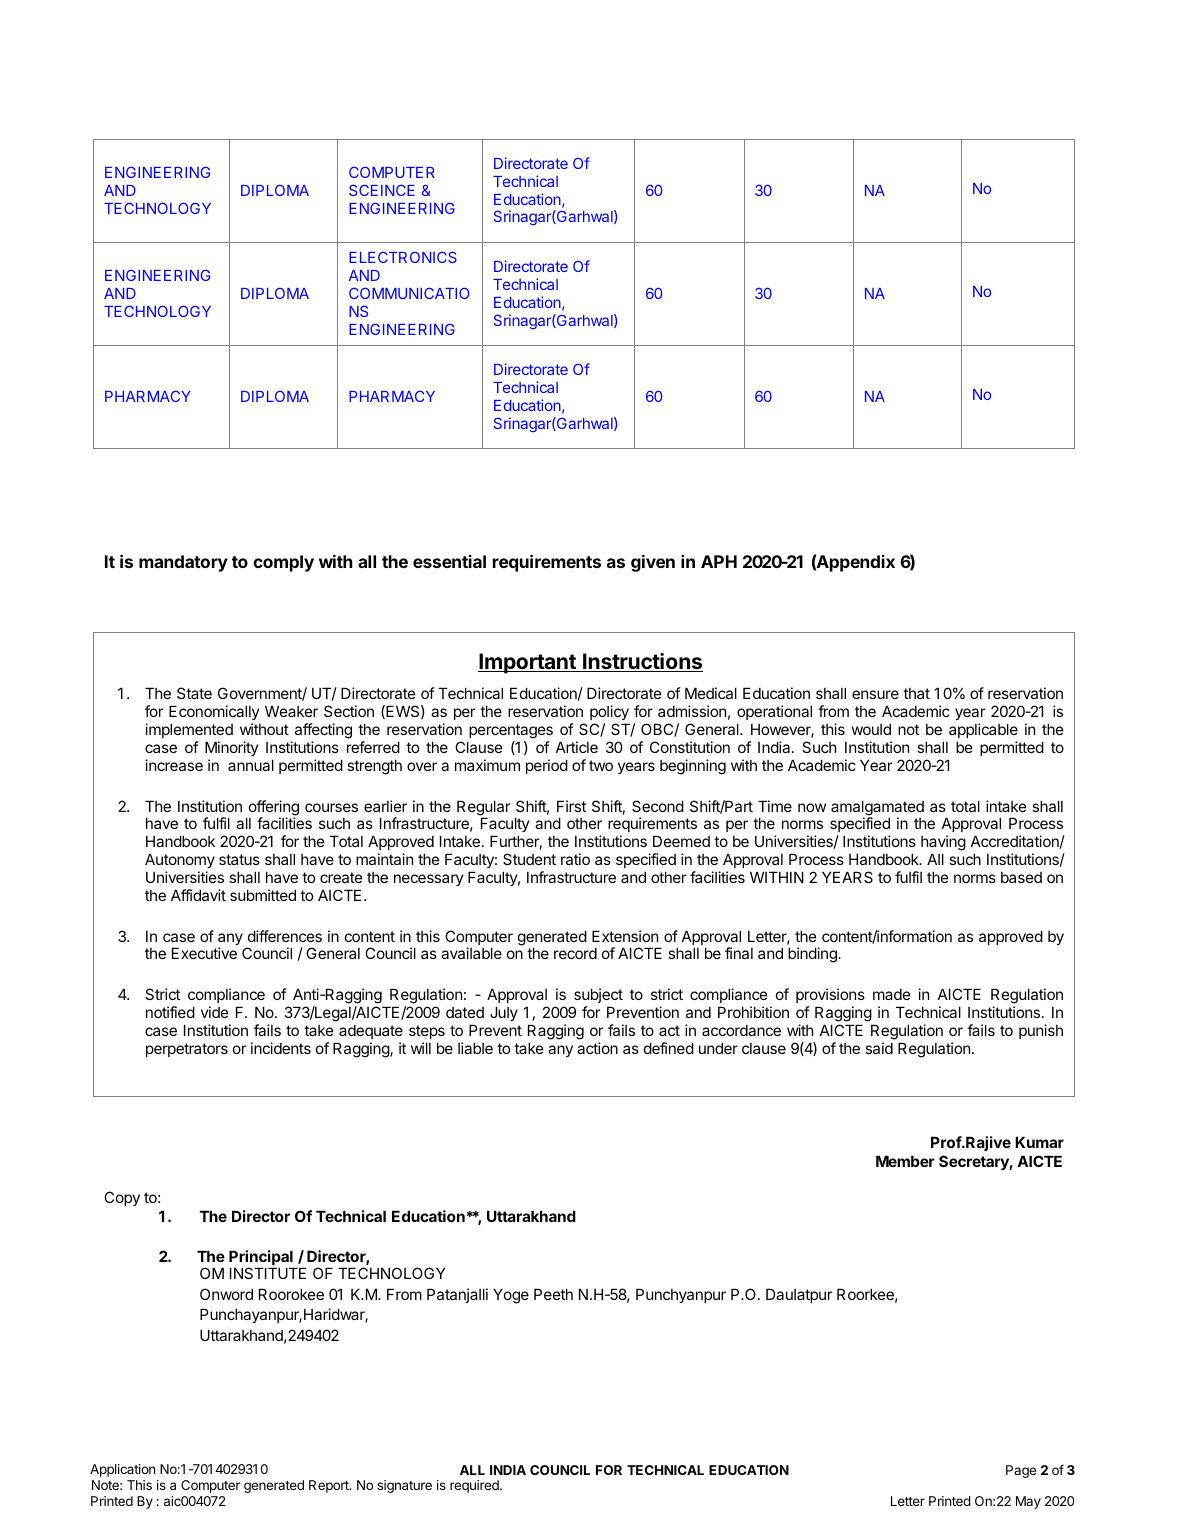  I want to click on ELECTRONICS, so click(403, 257).
